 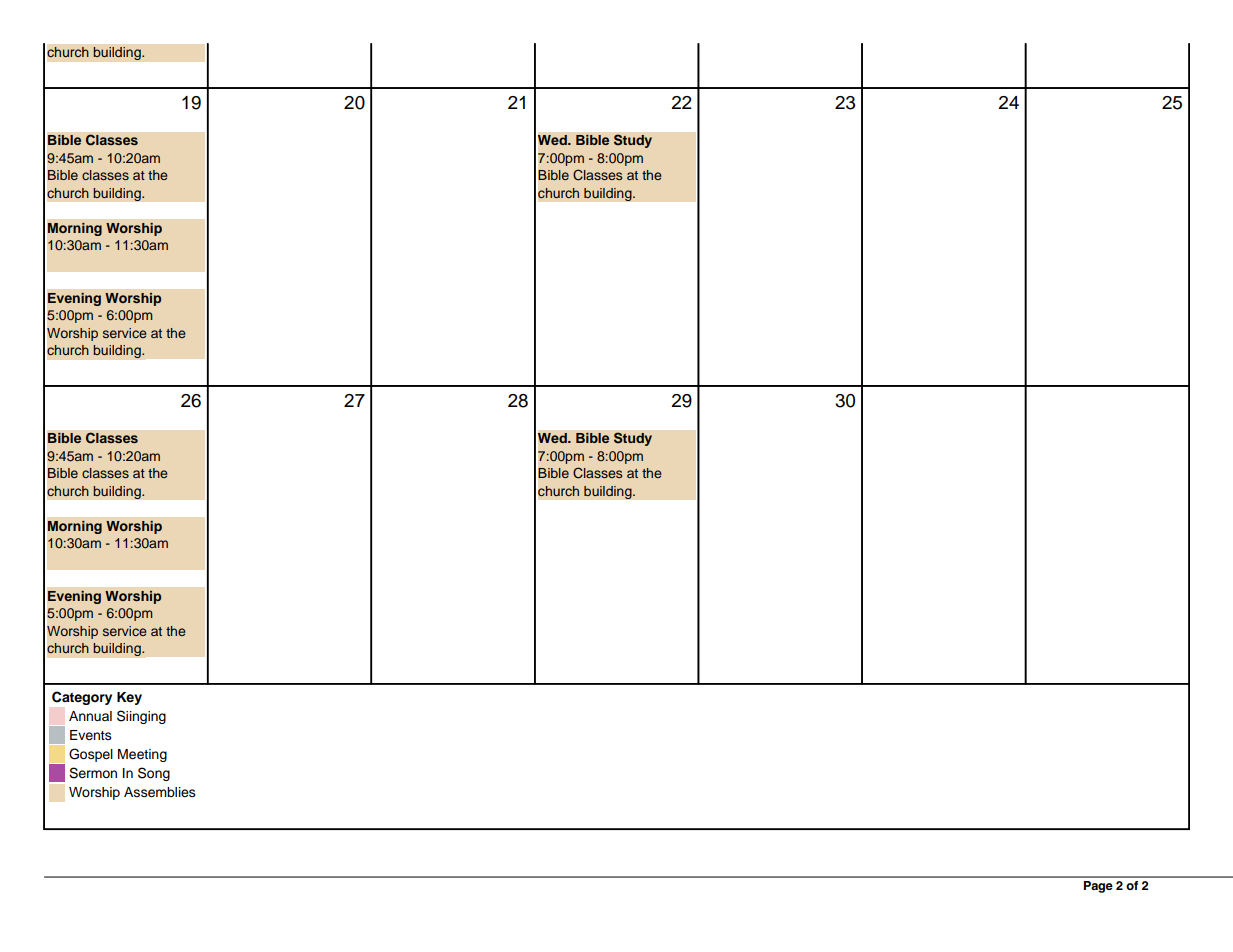 I want to click on Category, so click(x=82, y=698).
